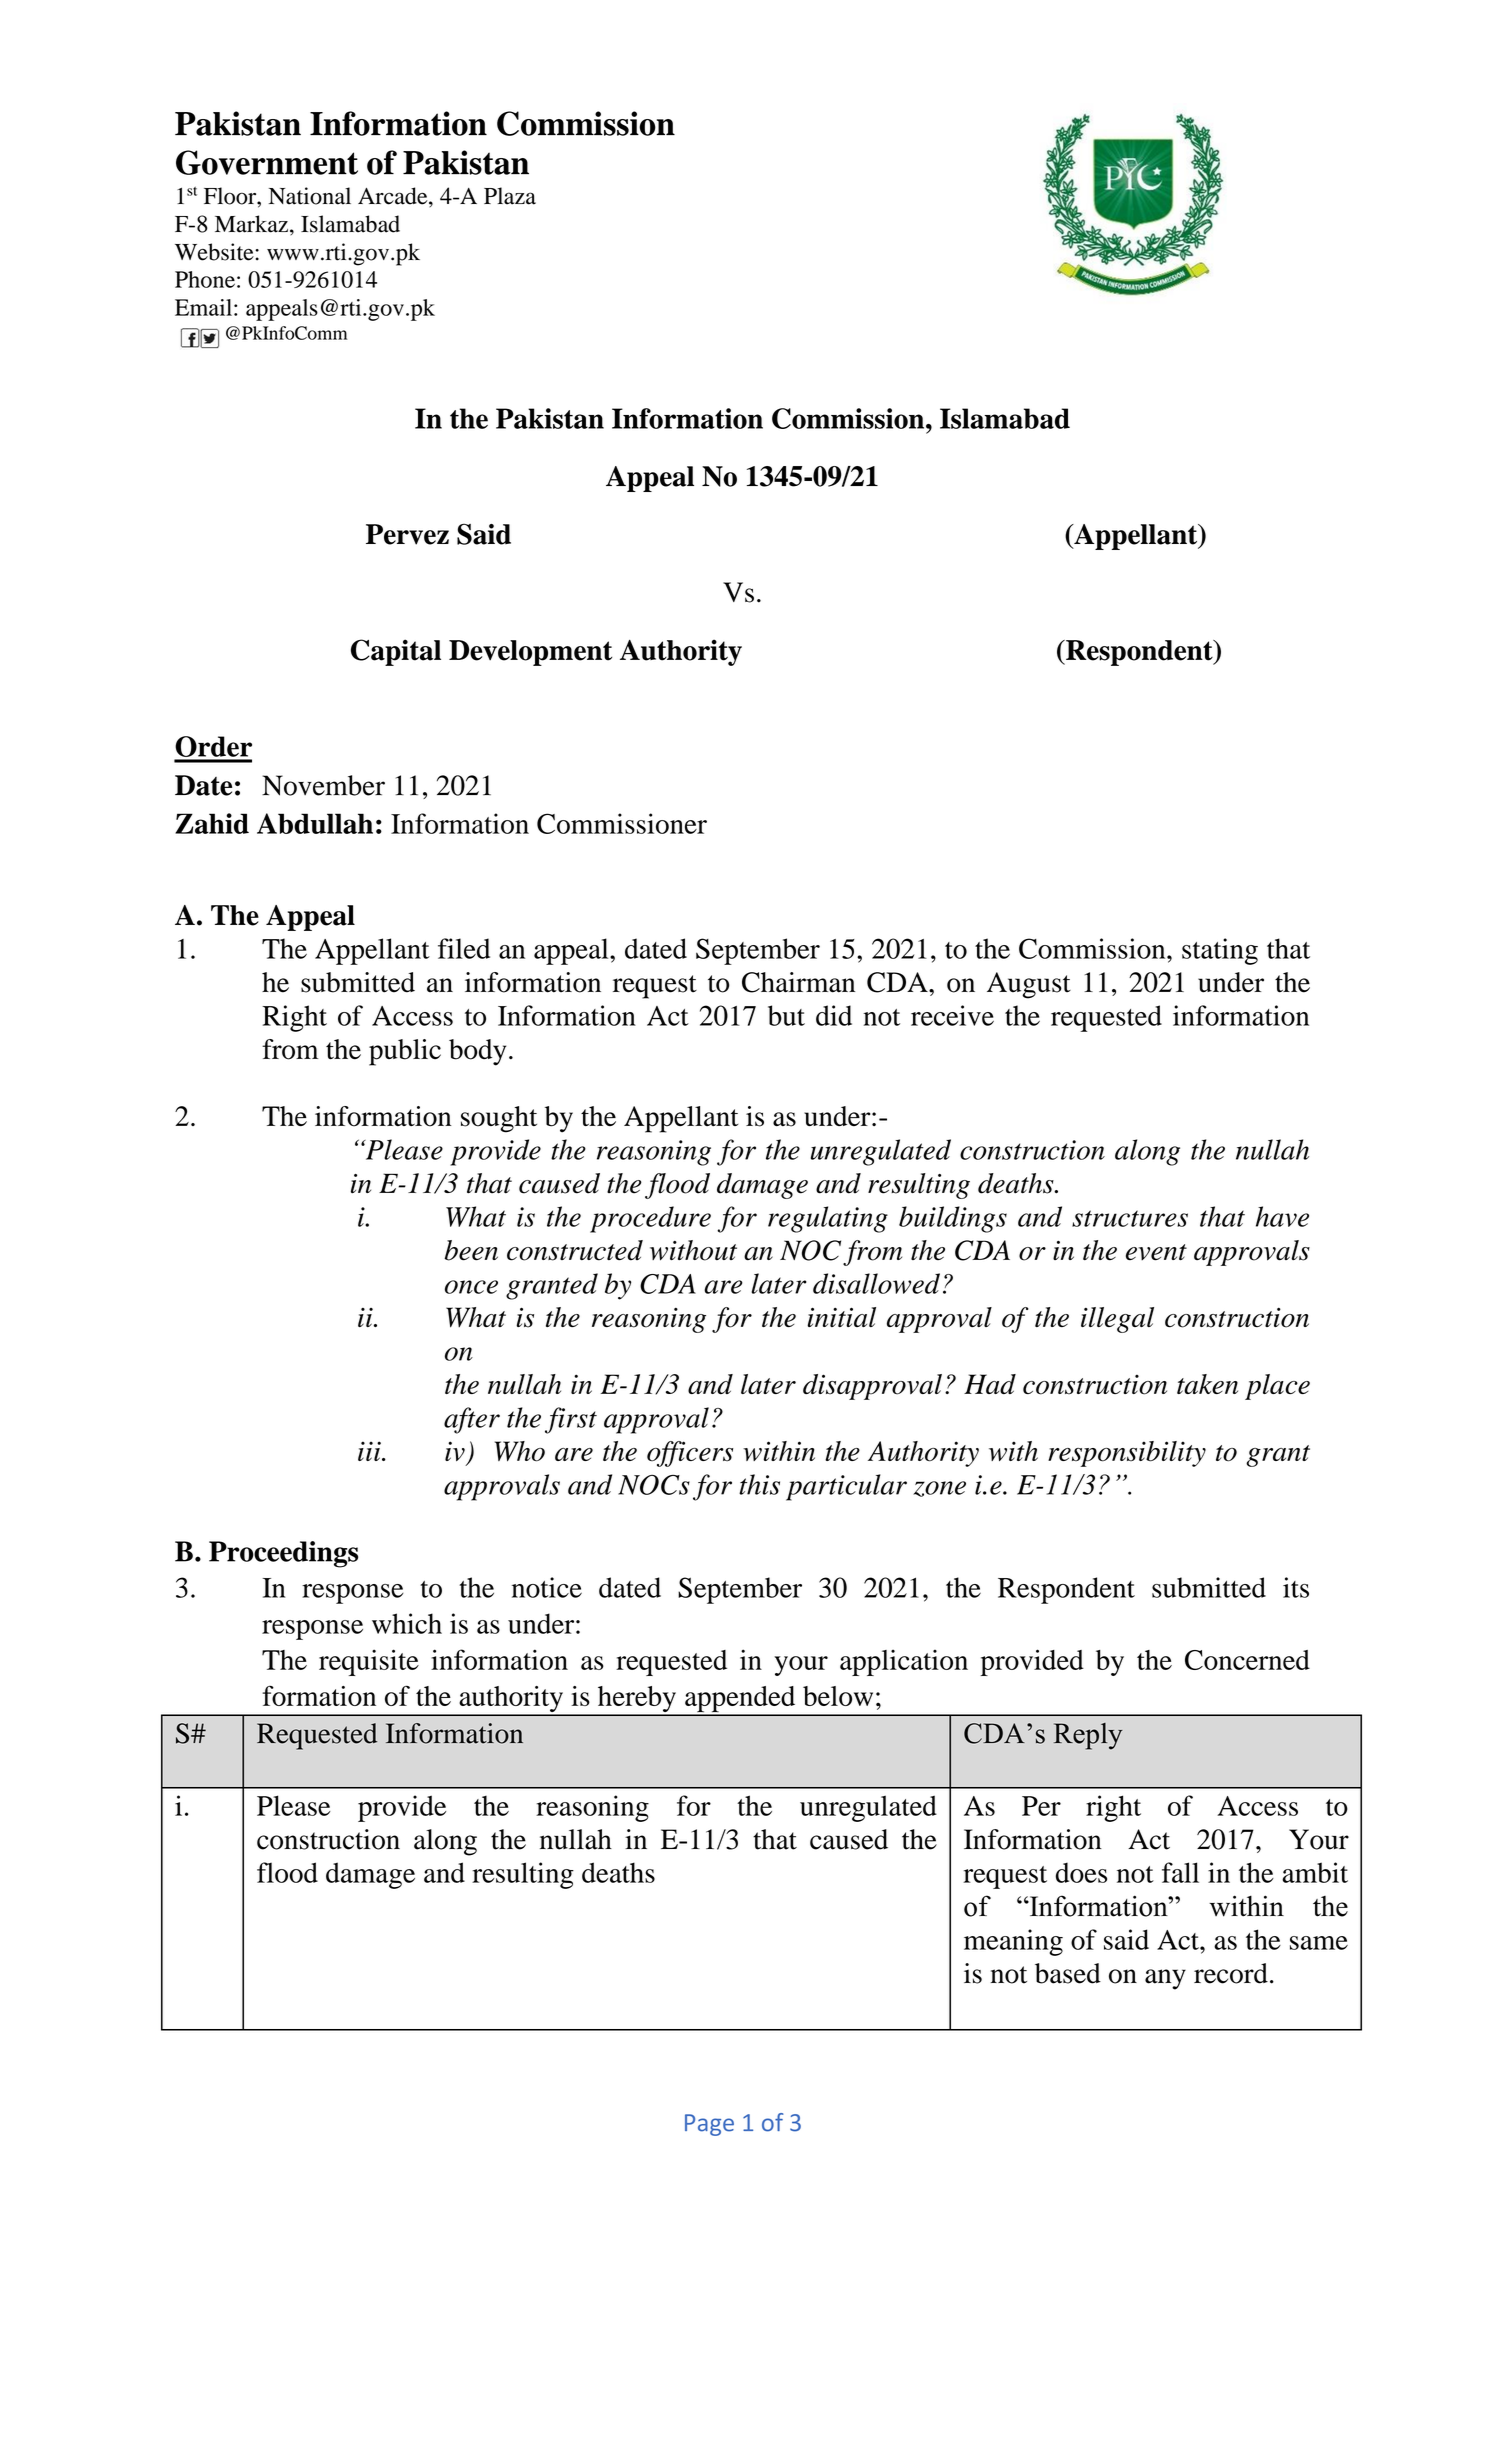  I want to click on National, so click(310, 196).
